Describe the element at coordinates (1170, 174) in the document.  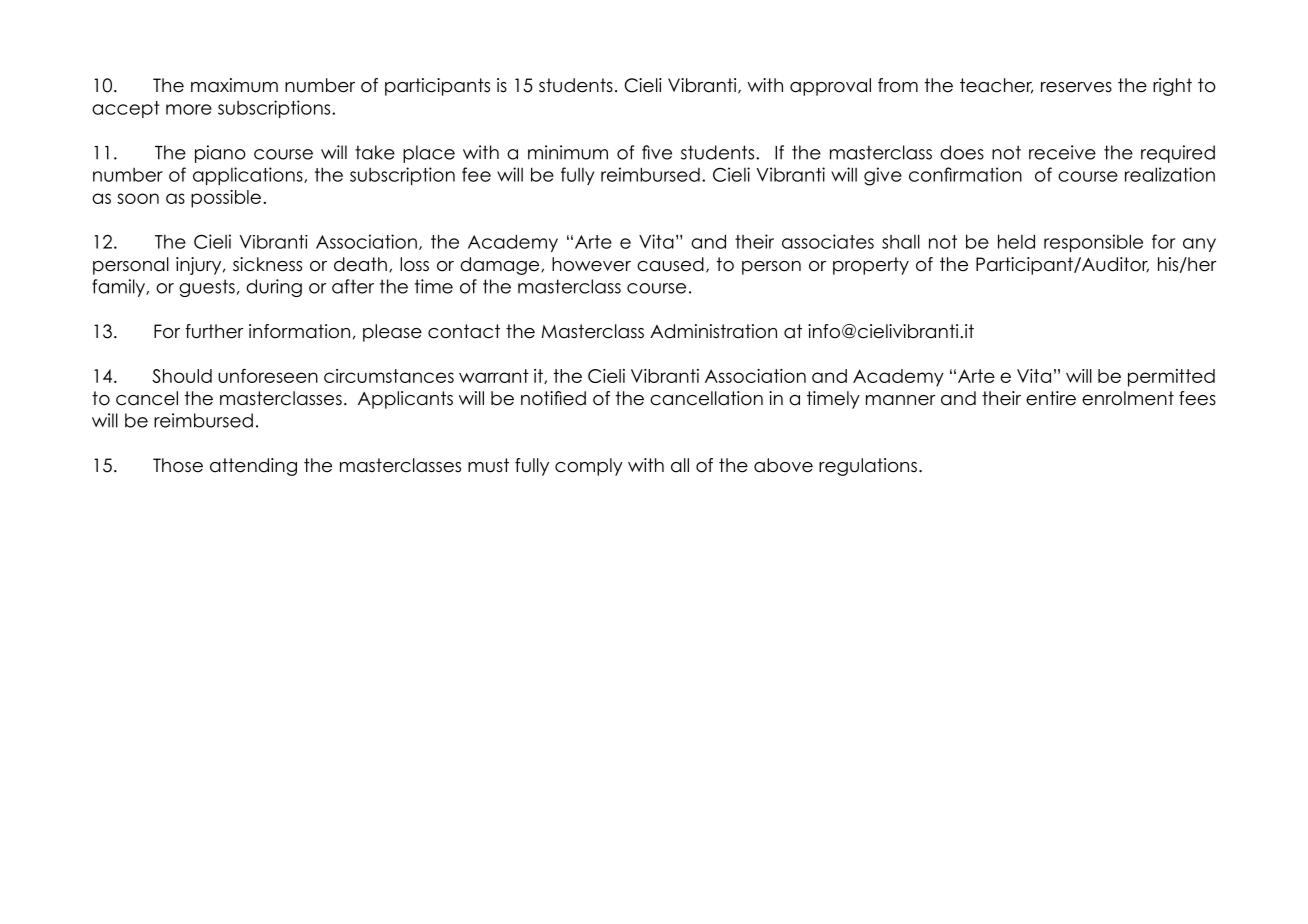
I see `realization` at that location.
